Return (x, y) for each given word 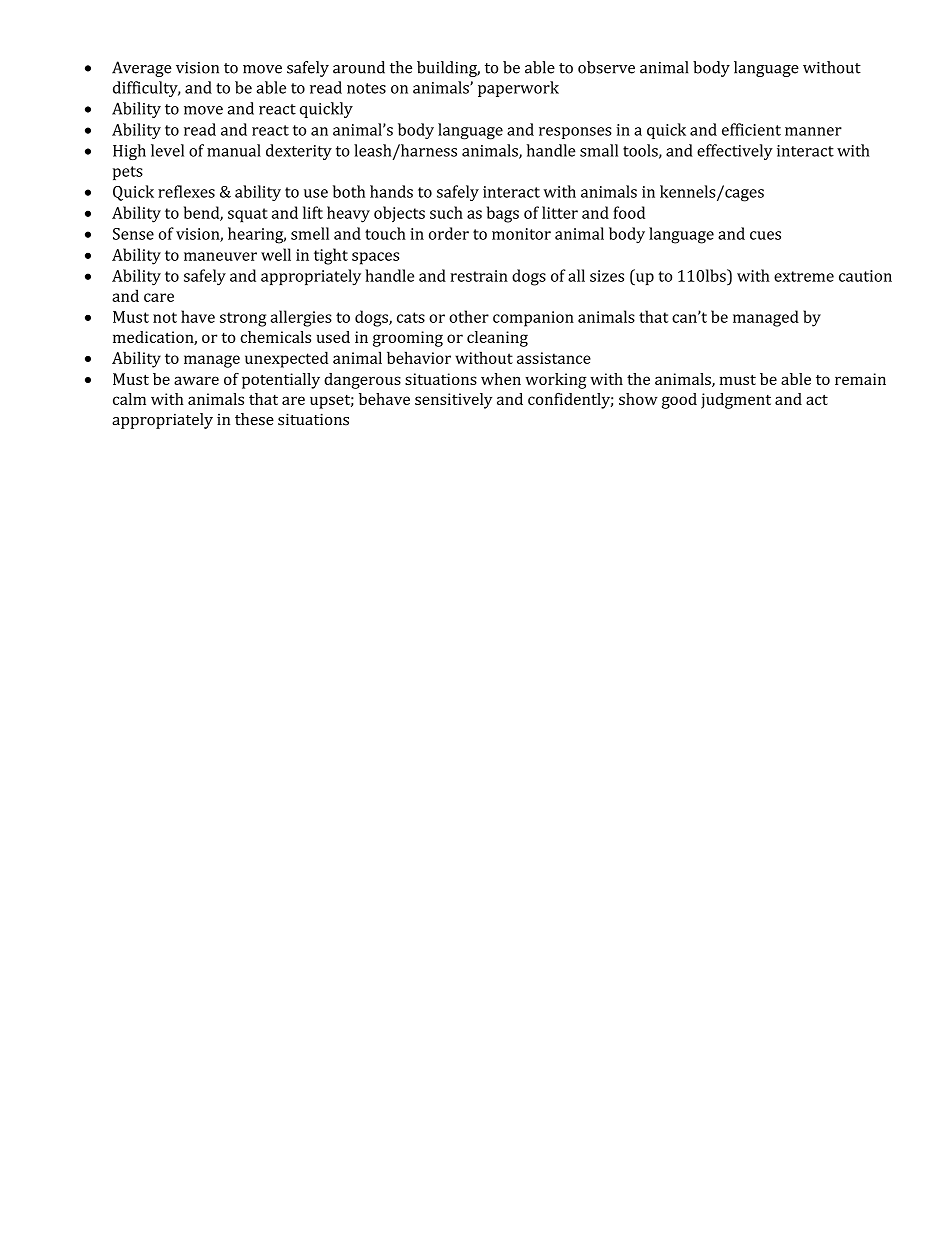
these (254, 419)
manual (234, 150)
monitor (521, 234)
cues (765, 235)
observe (606, 67)
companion (533, 319)
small (599, 150)
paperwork (518, 89)
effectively (735, 152)
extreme (804, 276)
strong (243, 319)
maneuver (220, 256)
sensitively (453, 401)
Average (142, 69)
